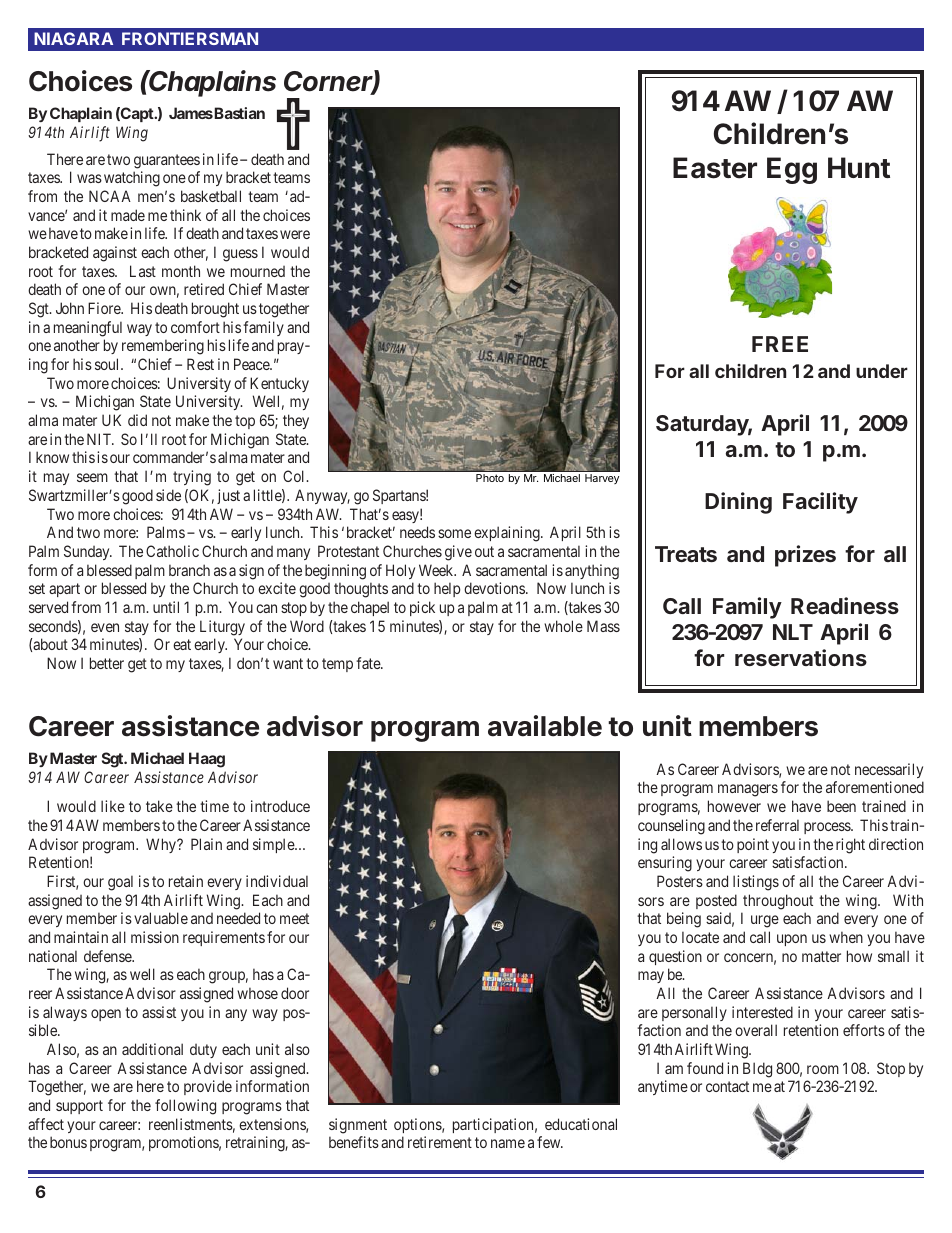 This screenshot has height=1233, width=952. Describe the element at coordinates (882, 371) in the screenshot. I see `under` at that location.
